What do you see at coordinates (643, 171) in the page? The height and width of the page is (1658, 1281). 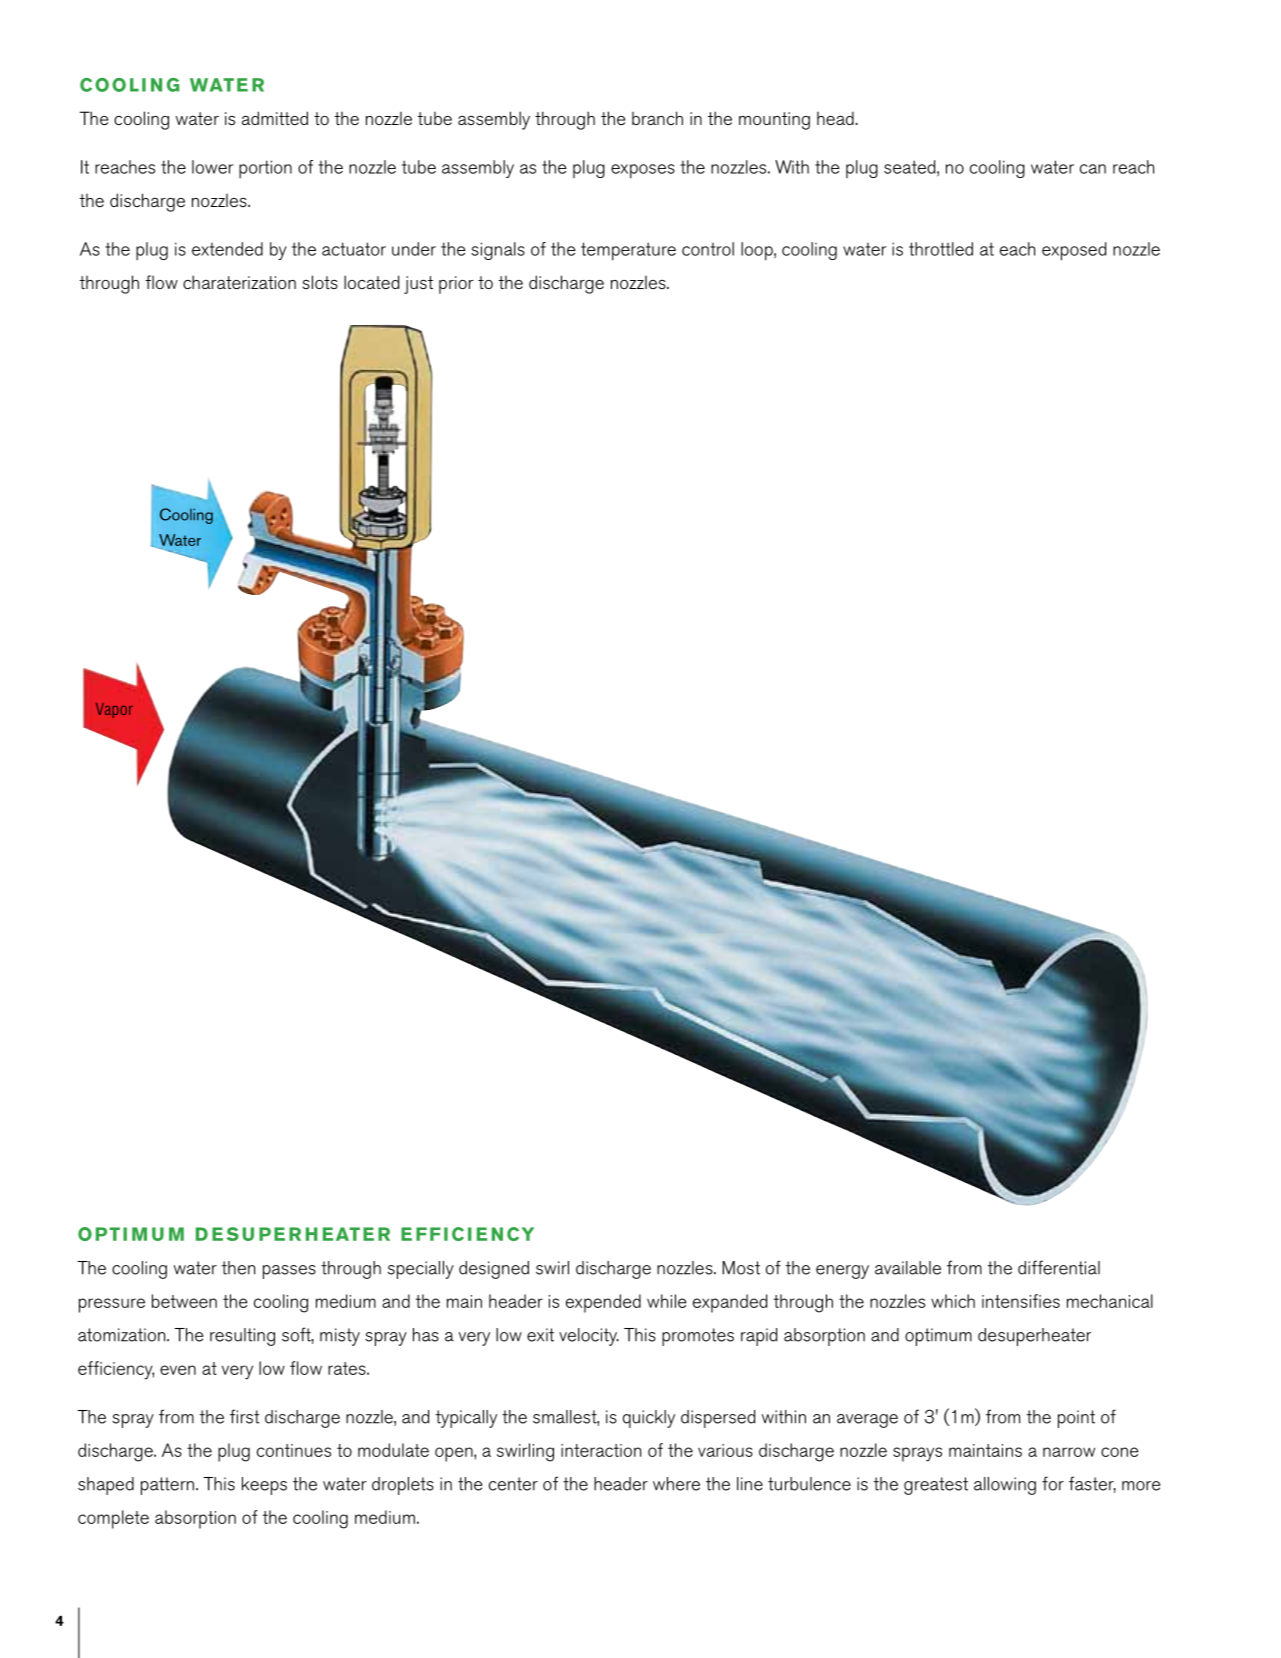 I see `exposes` at bounding box center [643, 171].
